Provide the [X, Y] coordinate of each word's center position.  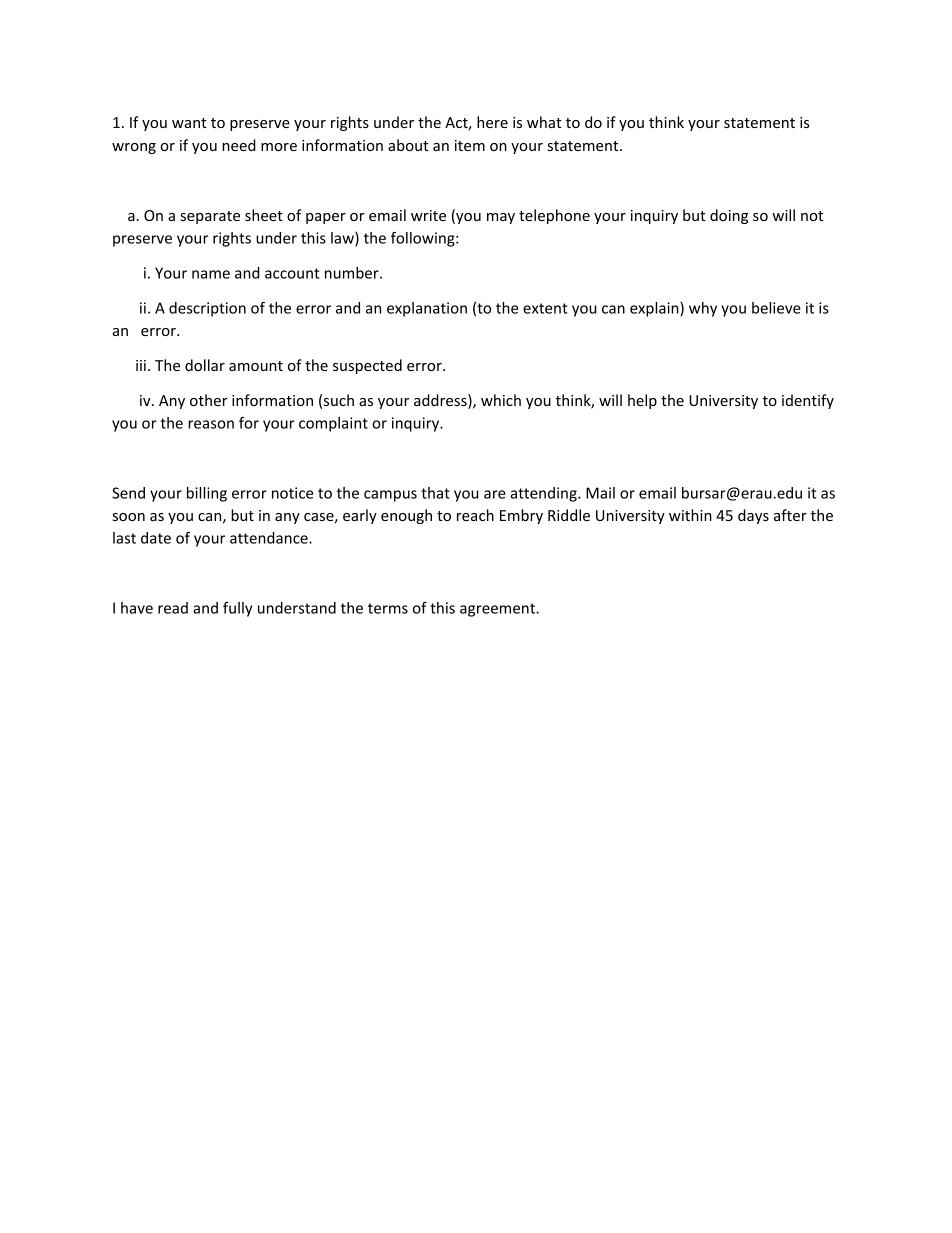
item [470, 145]
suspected [367, 366]
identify [808, 401]
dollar [205, 365]
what [544, 122]
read [173, 608]
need [239, 145]
